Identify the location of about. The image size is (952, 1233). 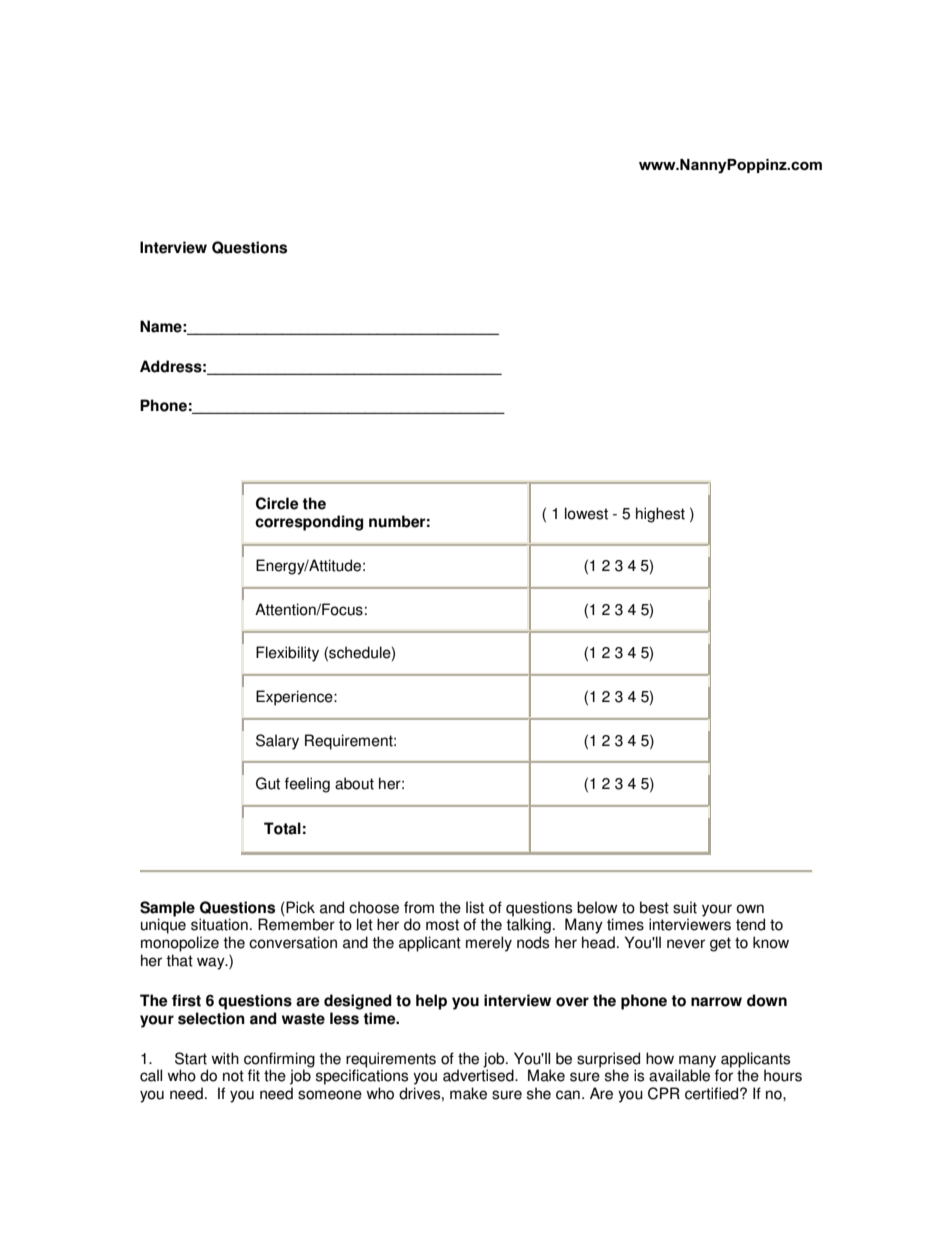
(354, 783).
